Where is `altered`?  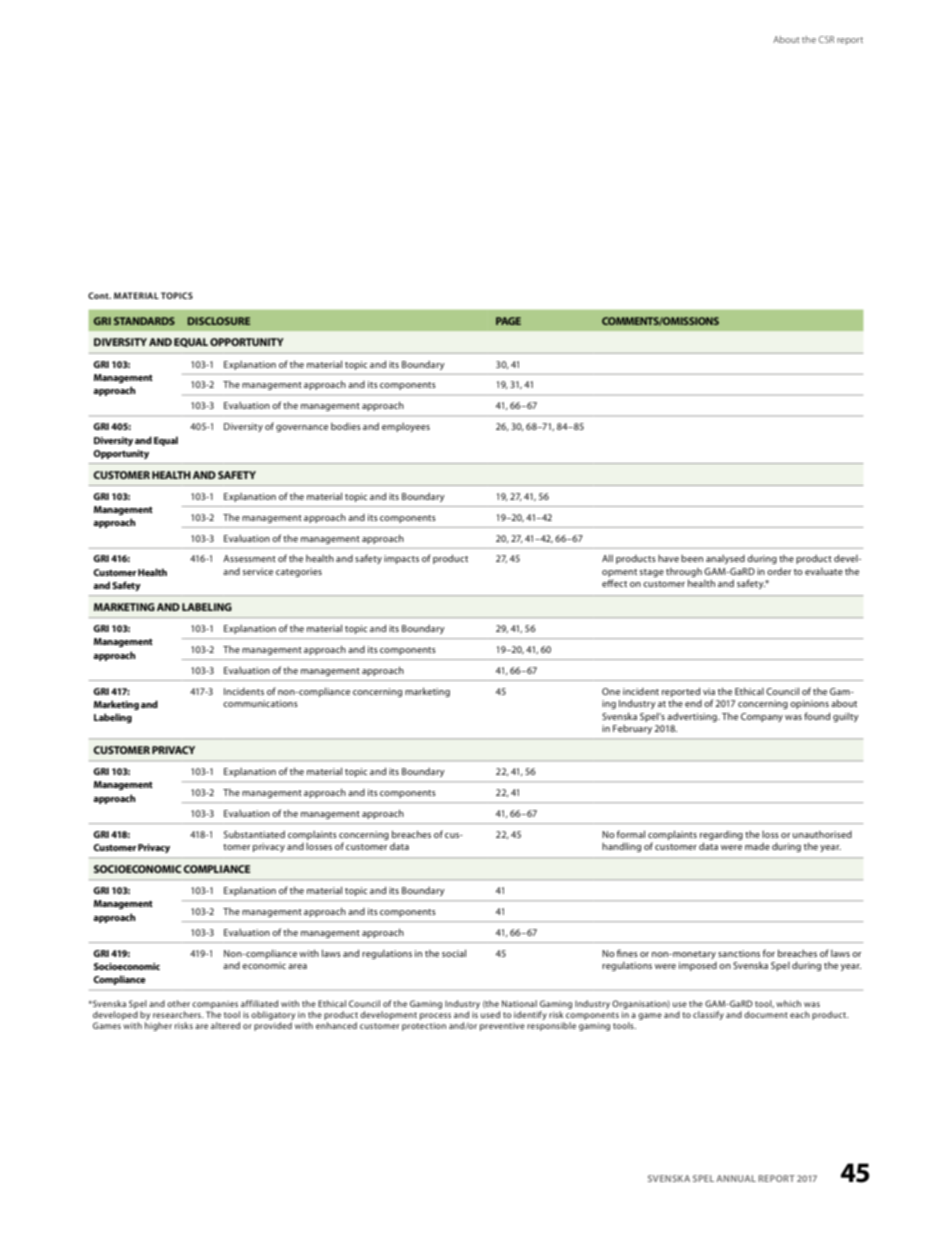
altered is located at coordinates (225, 1025).
